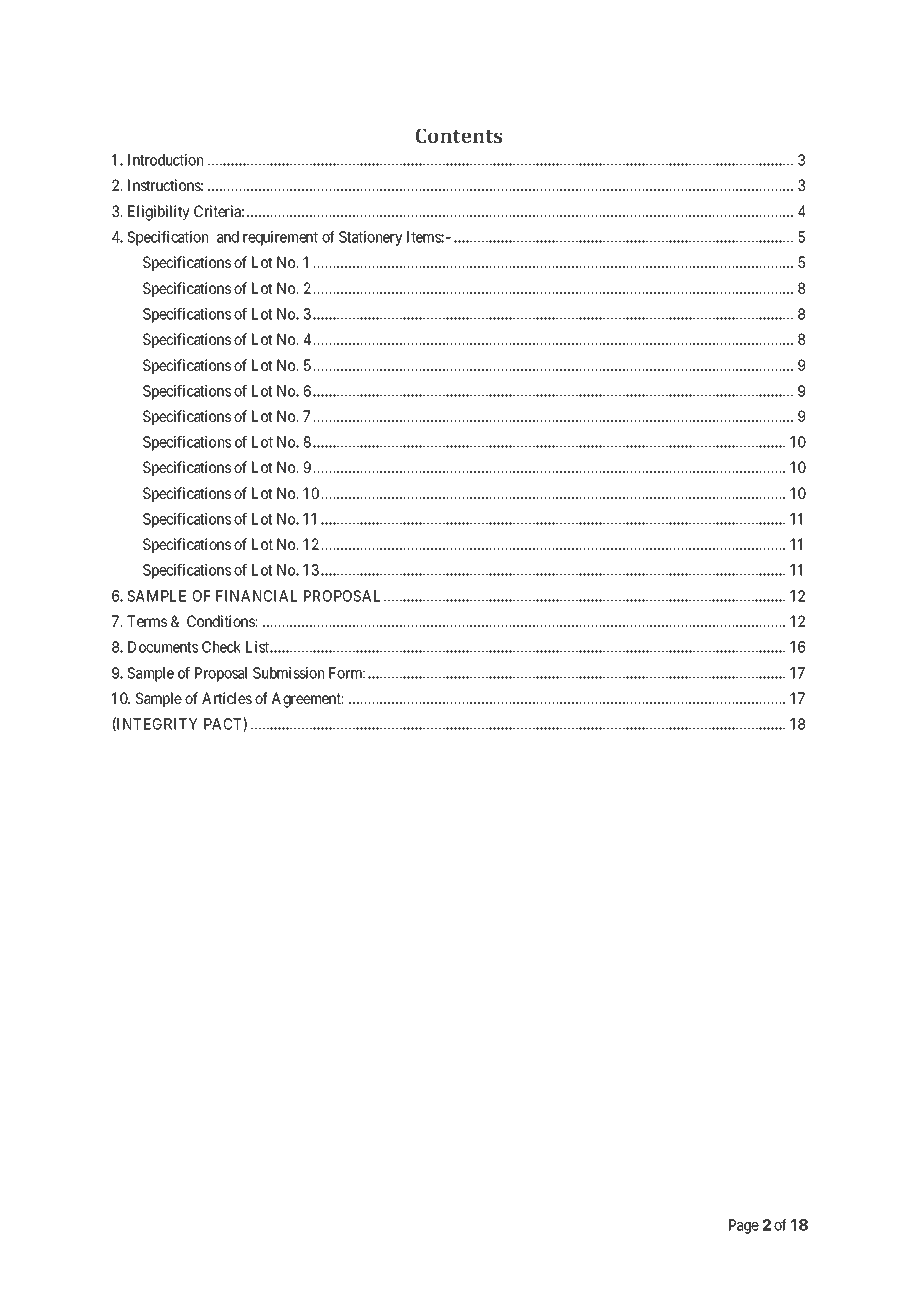 This screenshot has height=1308, width=924. Describe the element at coordinates (228, 237) in the screenshot. I see `and` at that location.
